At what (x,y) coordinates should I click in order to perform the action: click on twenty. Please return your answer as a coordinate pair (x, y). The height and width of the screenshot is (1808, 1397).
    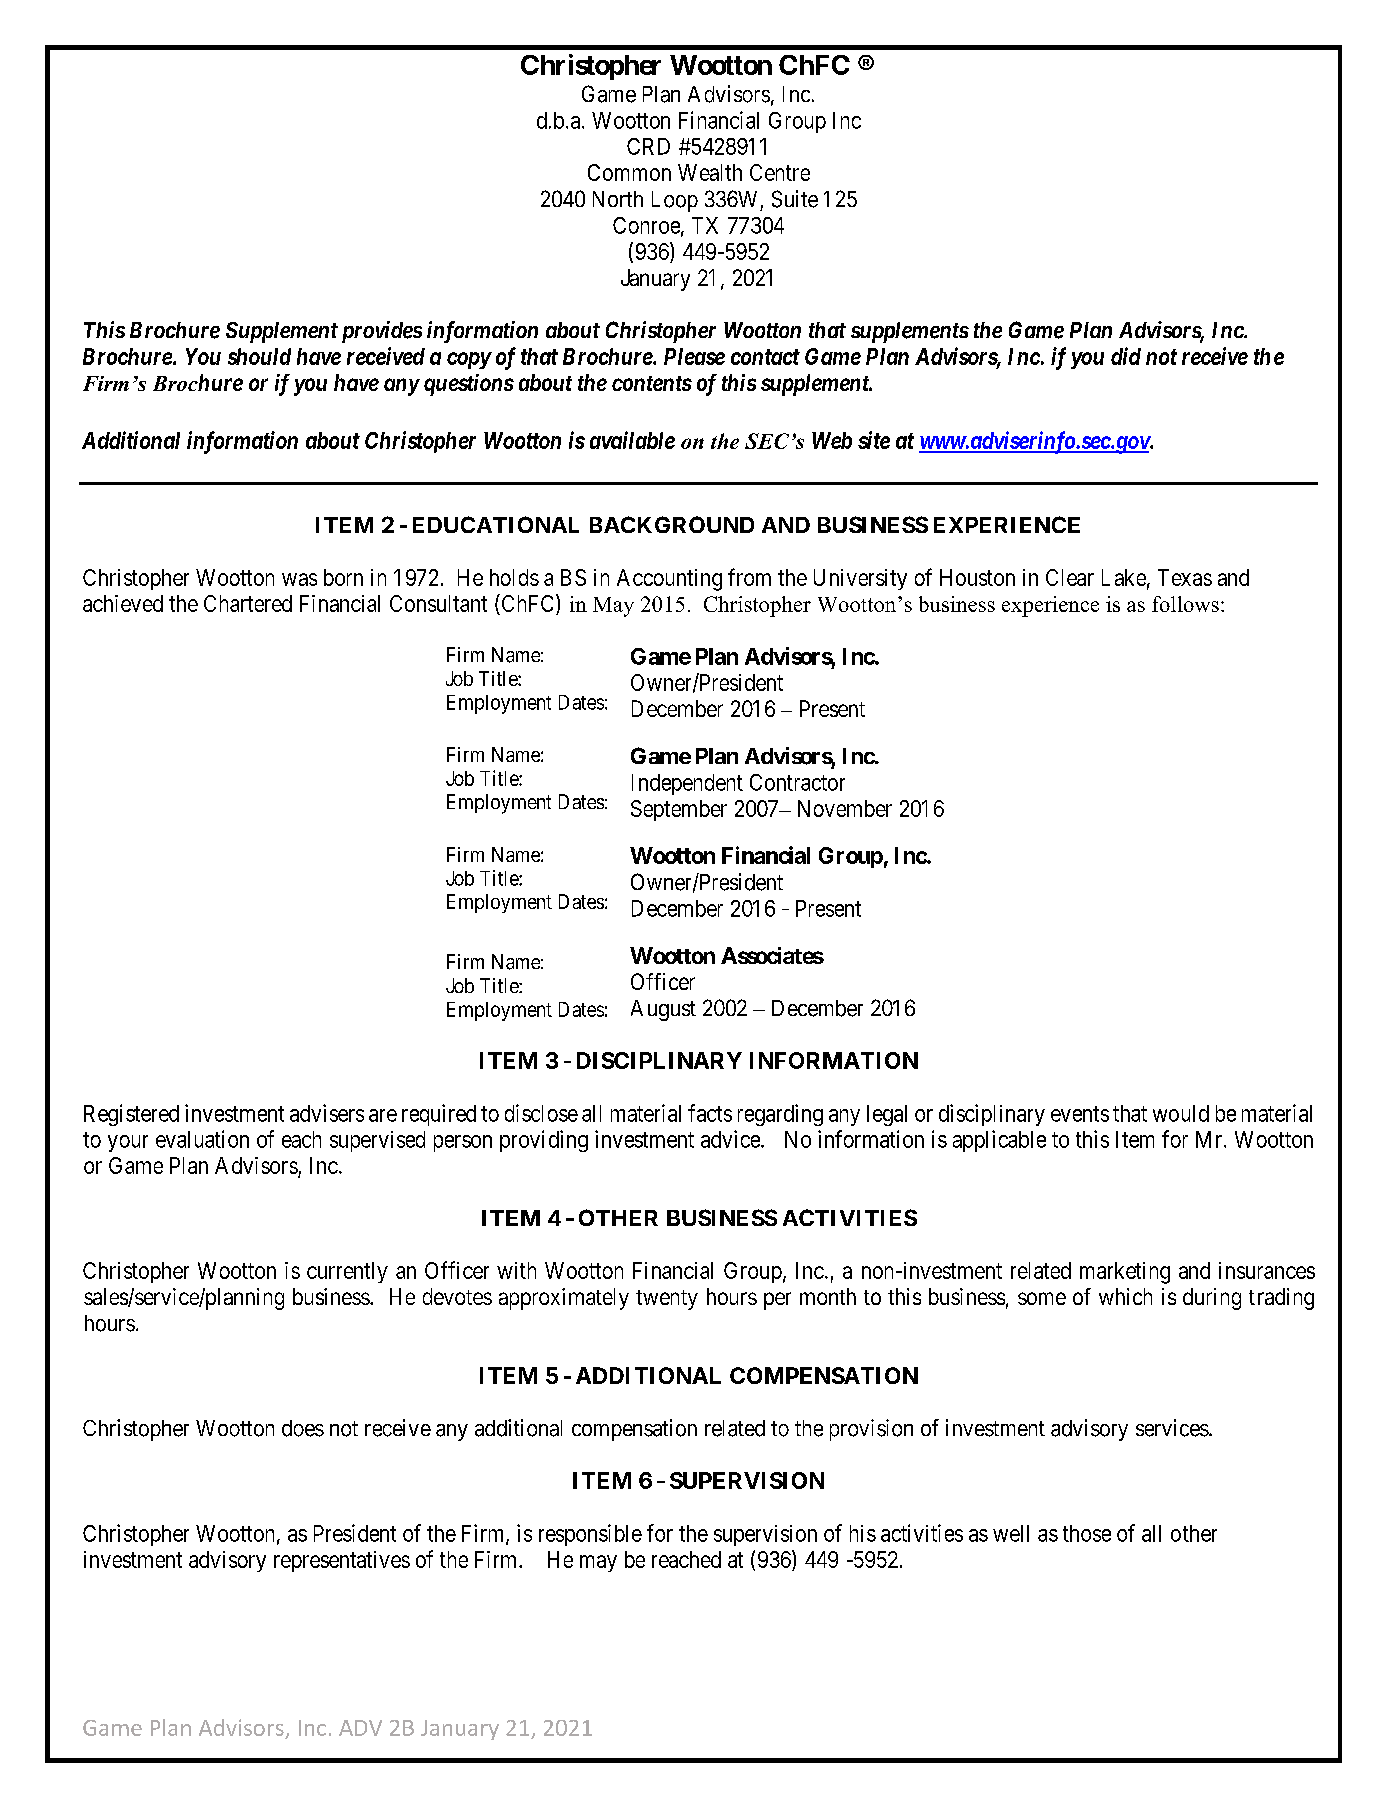
    Looking at the image, I should click on (667, 1300).
